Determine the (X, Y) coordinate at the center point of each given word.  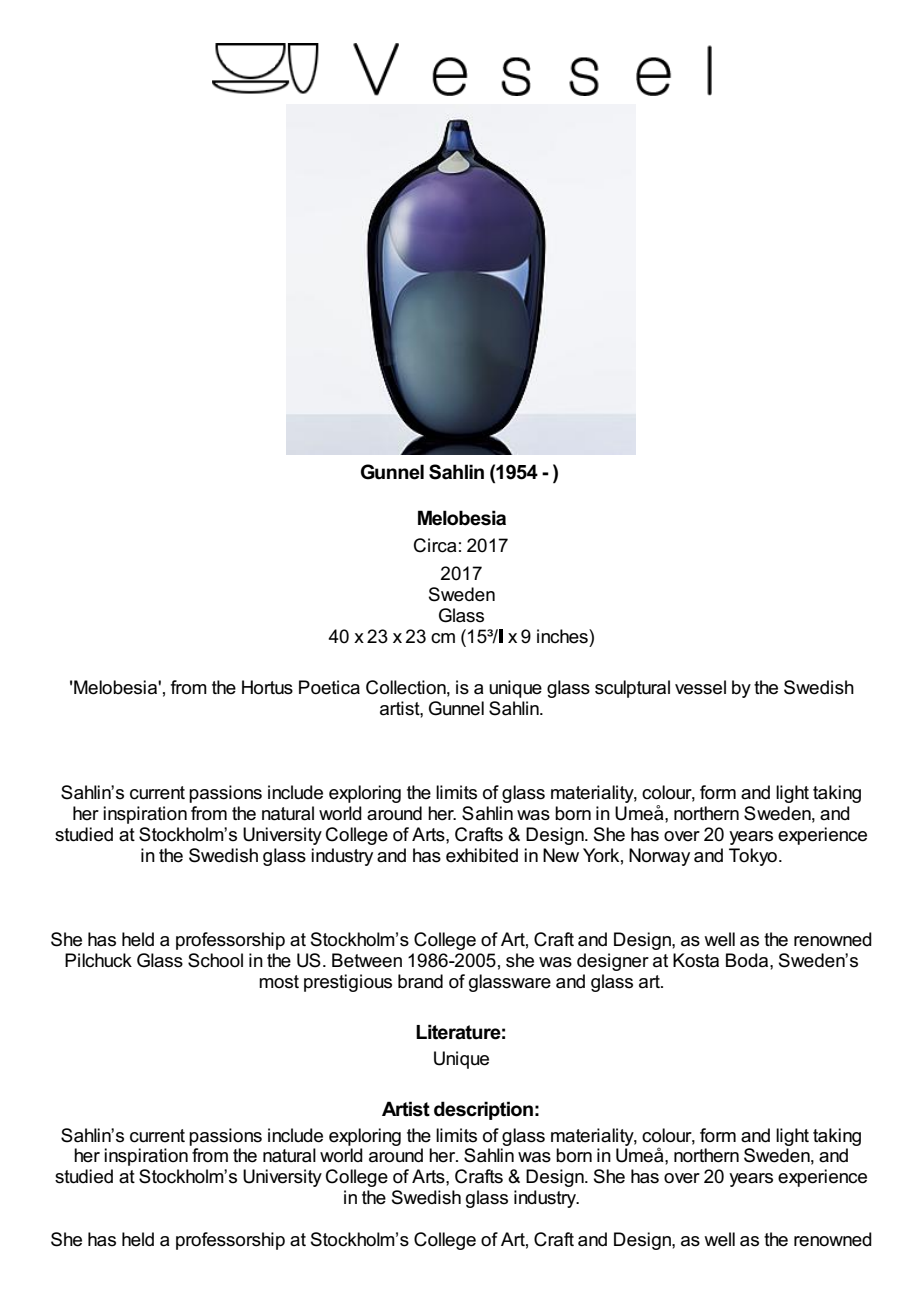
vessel (700, 687)
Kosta (696, 960)
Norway (659, 857)
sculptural (632, 689)
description (483, 1110)
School (215, 960)
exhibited (482, 855)
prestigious (348, 983)
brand (420, 981)
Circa (435, 545)
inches (563, 636)
